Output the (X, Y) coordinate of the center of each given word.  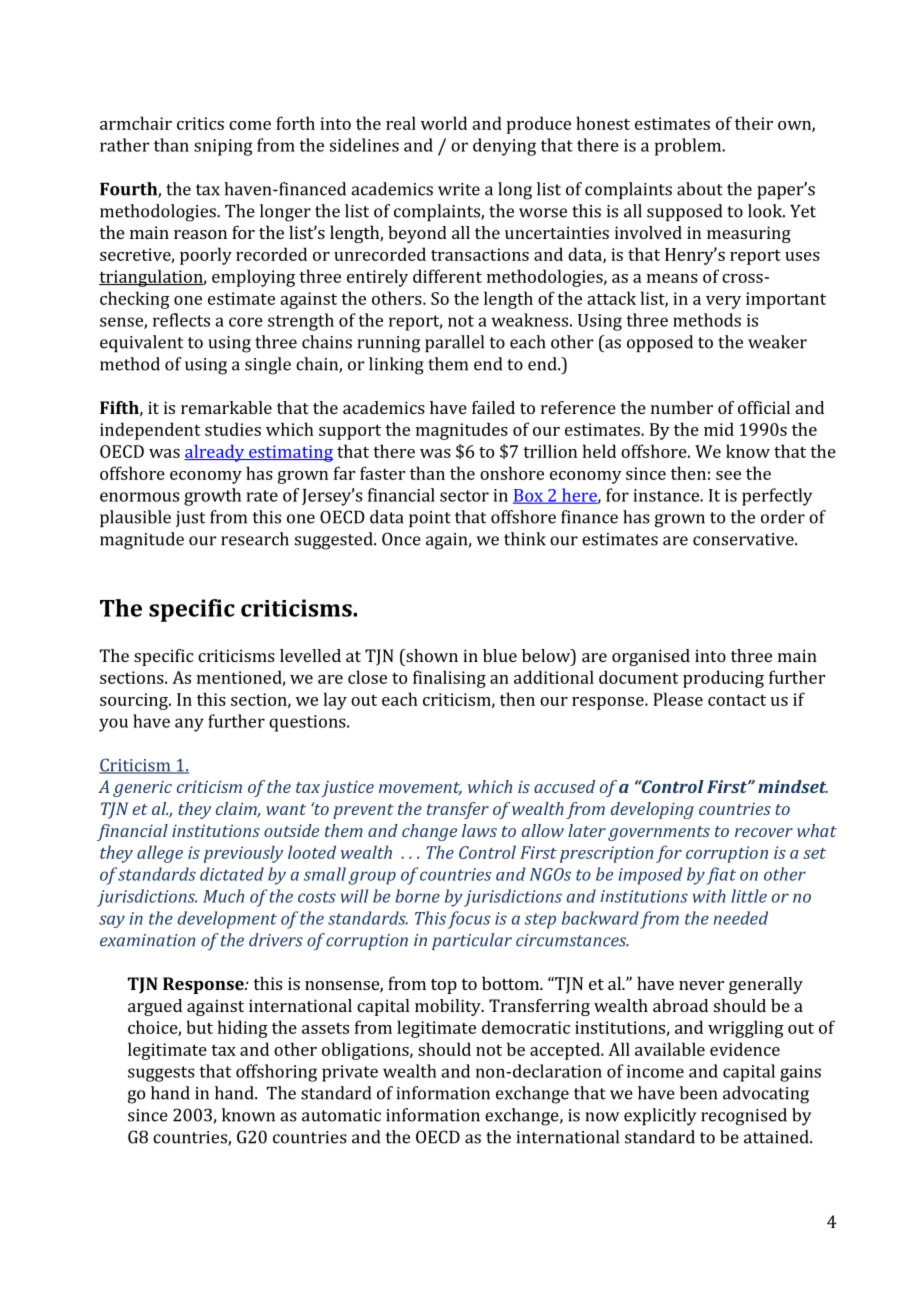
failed (493, 407)
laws (479, 830)
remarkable (226, 407)
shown (431, 655)
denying (504, 147)
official (764, 407)
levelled (310, 655)
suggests (161, 1074)
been (698, 1093)
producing (723, 679)
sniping (223, 147)
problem (689, 147)
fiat (721, 876)
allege (160, 854)
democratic (526, 1027)
